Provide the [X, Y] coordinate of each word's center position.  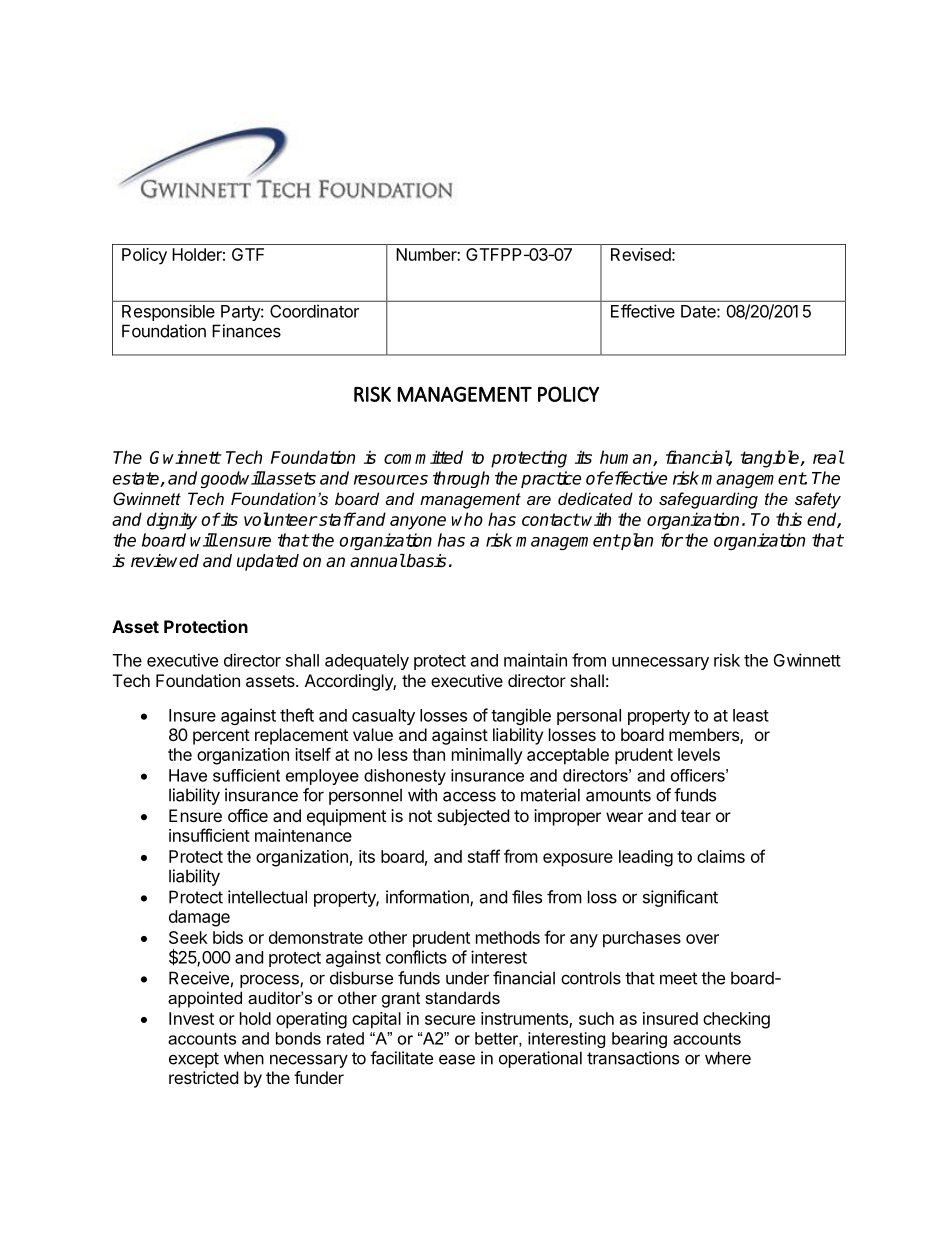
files [527, 897]
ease [457, 1059]
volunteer [280, 519]
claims [721, 856]
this [789, 519]
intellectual [267, 897]
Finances [246, 331]
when [244, 1058]
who [467, 519]
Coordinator [314, 311]
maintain [535, 660]
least [751, 715]
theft [297, 715]
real [828, 457]
